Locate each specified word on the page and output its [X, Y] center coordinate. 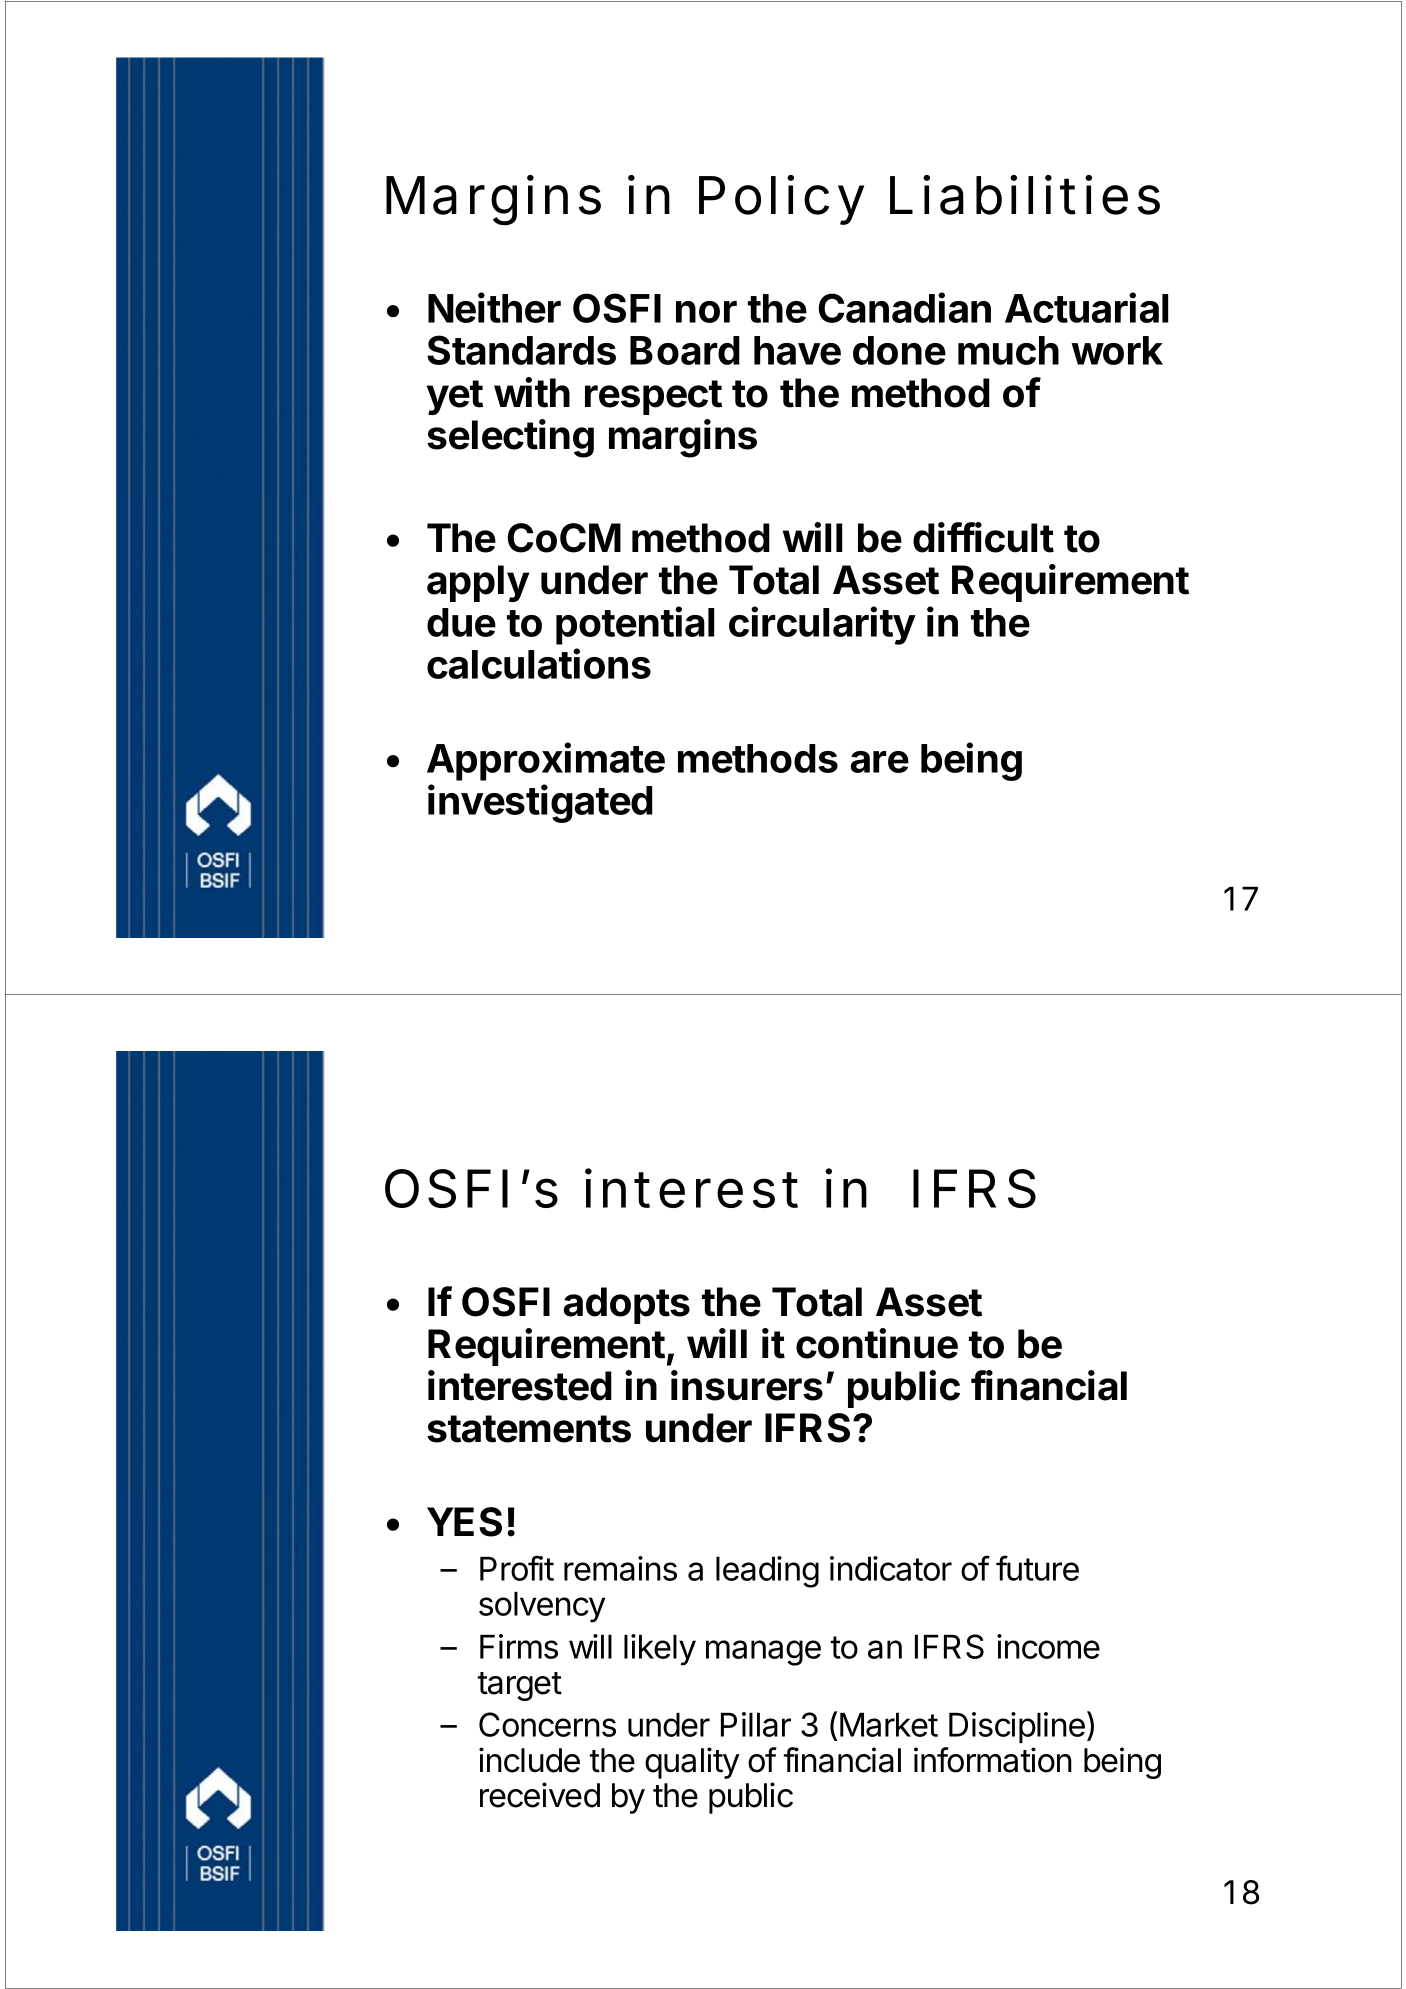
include [529, 1760]
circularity [822, 625]
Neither [494, 307]
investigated [540, 803]
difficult [983, 537]
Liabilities [1025, 195]
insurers [747, 1385]
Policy [781, 200]
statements [529, 1429]
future [1037, 1568]
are [880, 762]
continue [877, 1343]
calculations [539, 663]
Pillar [756, 1724]
